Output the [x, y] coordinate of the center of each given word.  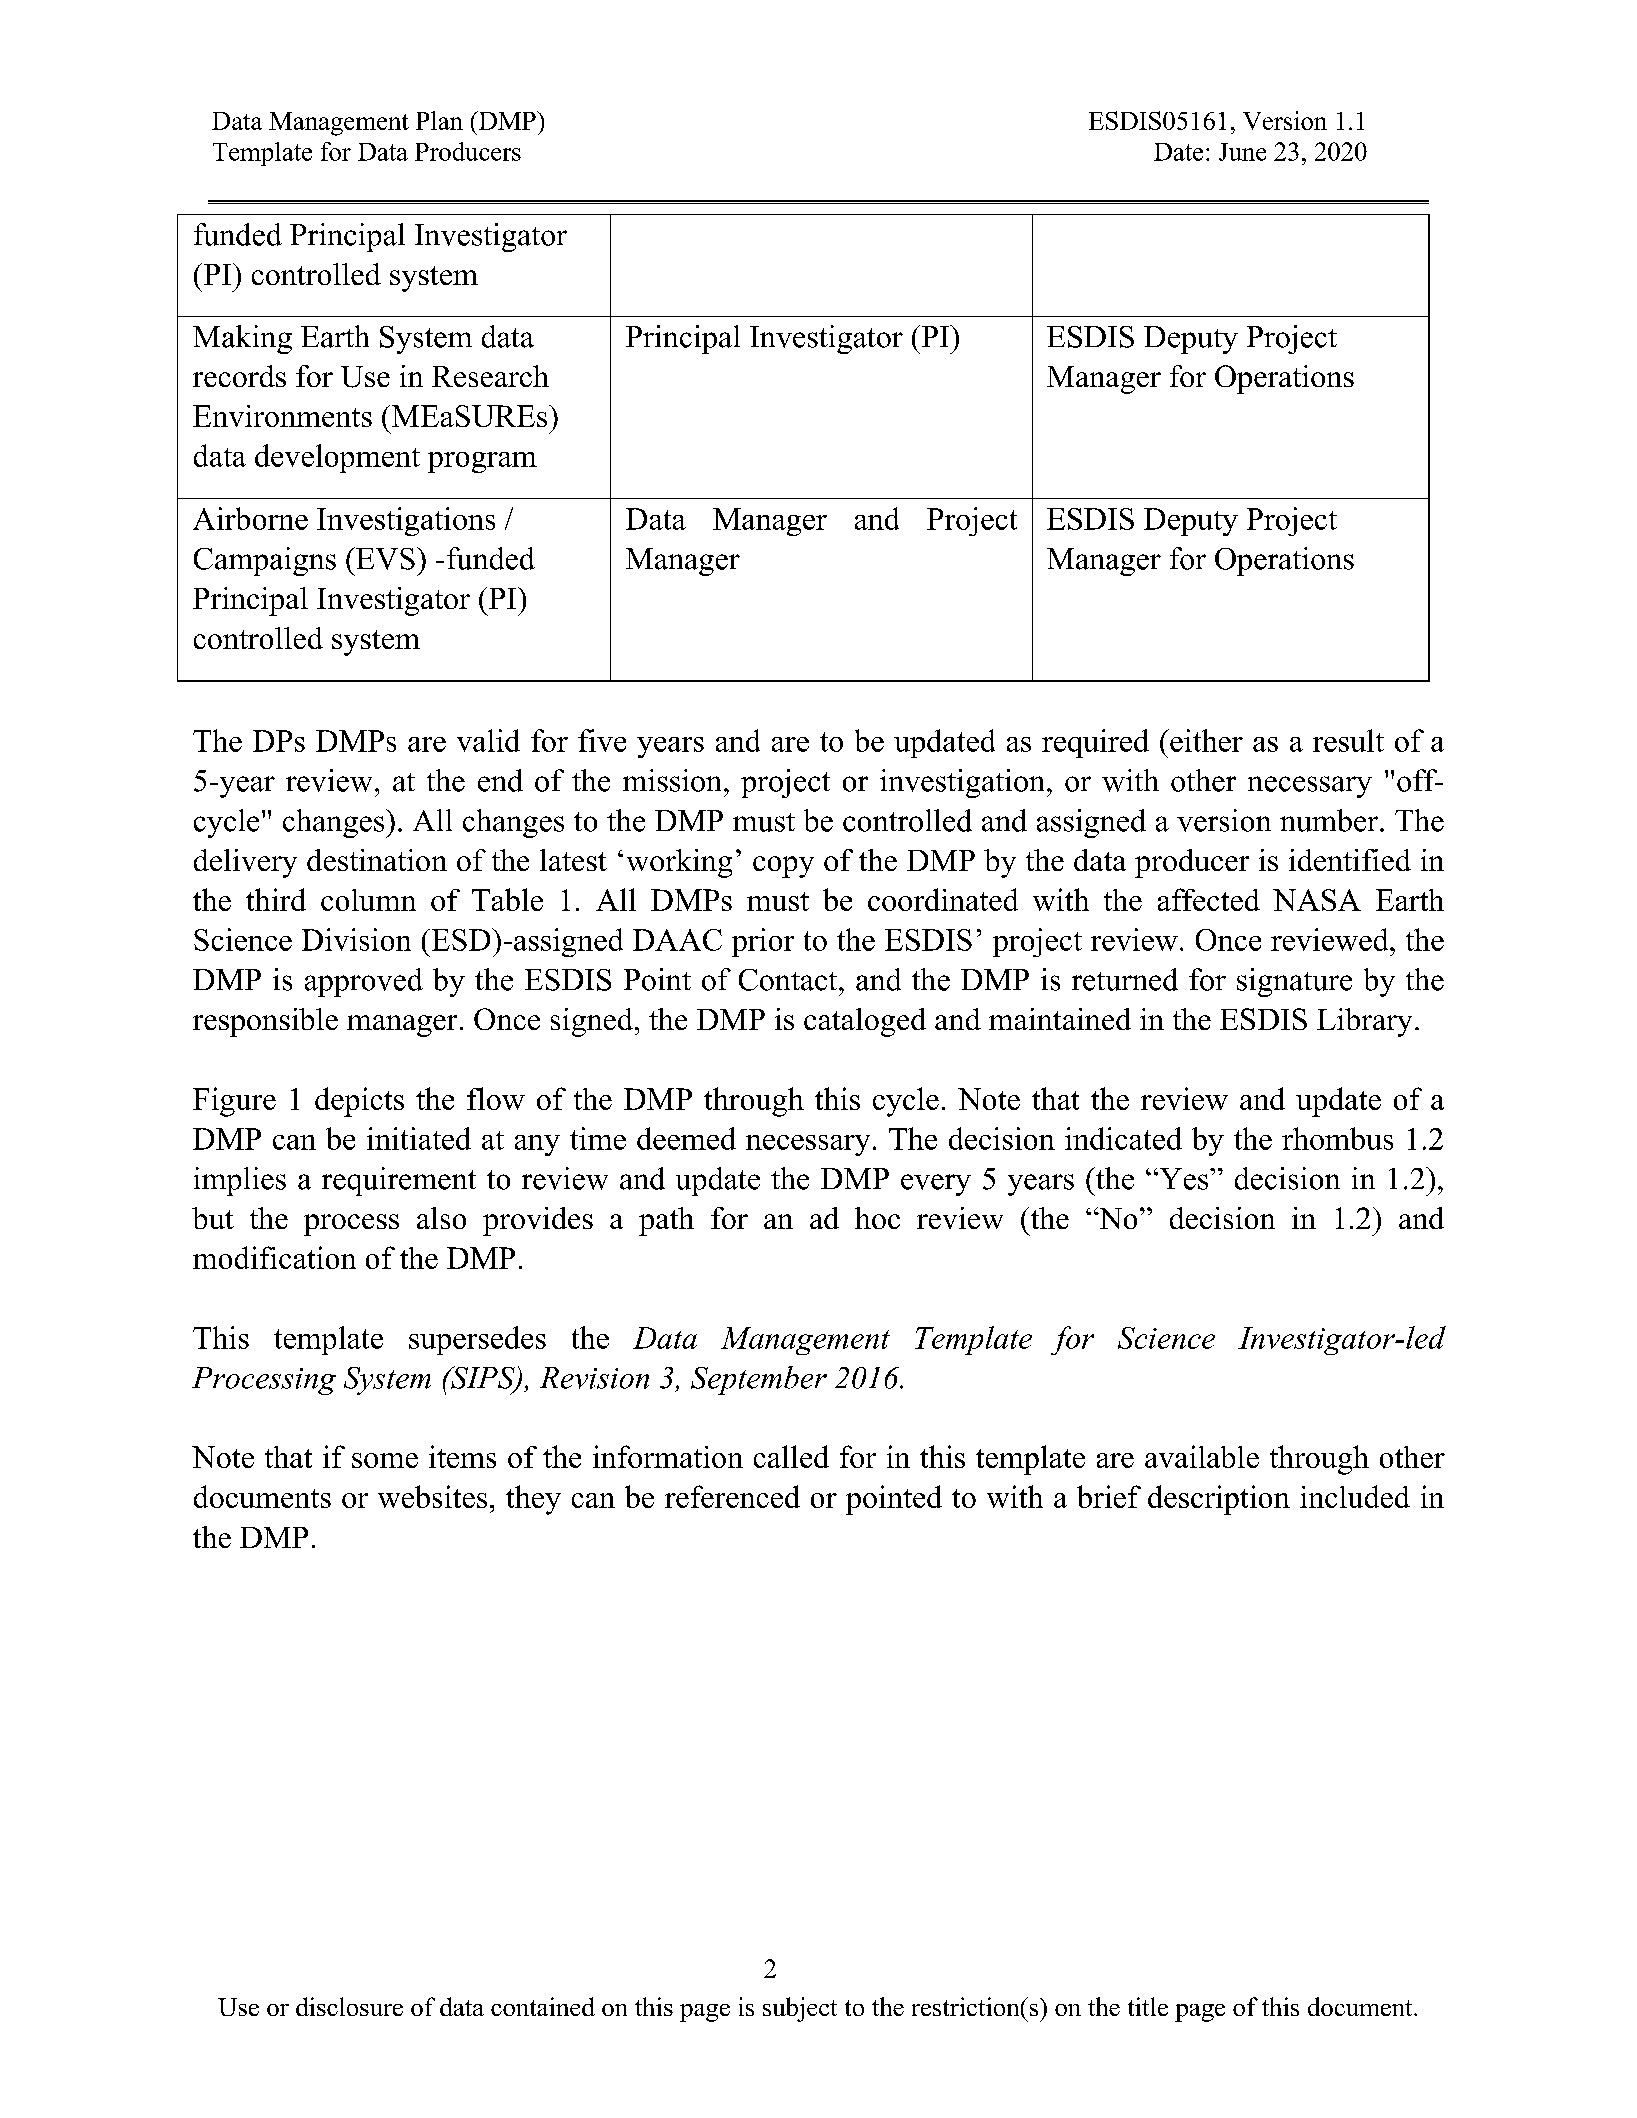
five [602, 740]
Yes [1184, 1179]
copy [783, 867]
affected [1209, 899]
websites [432, 1496]
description [1219, 1500]
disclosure [349, 2006]
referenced [732, 1496]
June [1242, 152]
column [368, 900]
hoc [877, 1218]
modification [274, 1257]
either [1205, 740]
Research [490, 376]
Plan [439, 120]
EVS [384, 558]
